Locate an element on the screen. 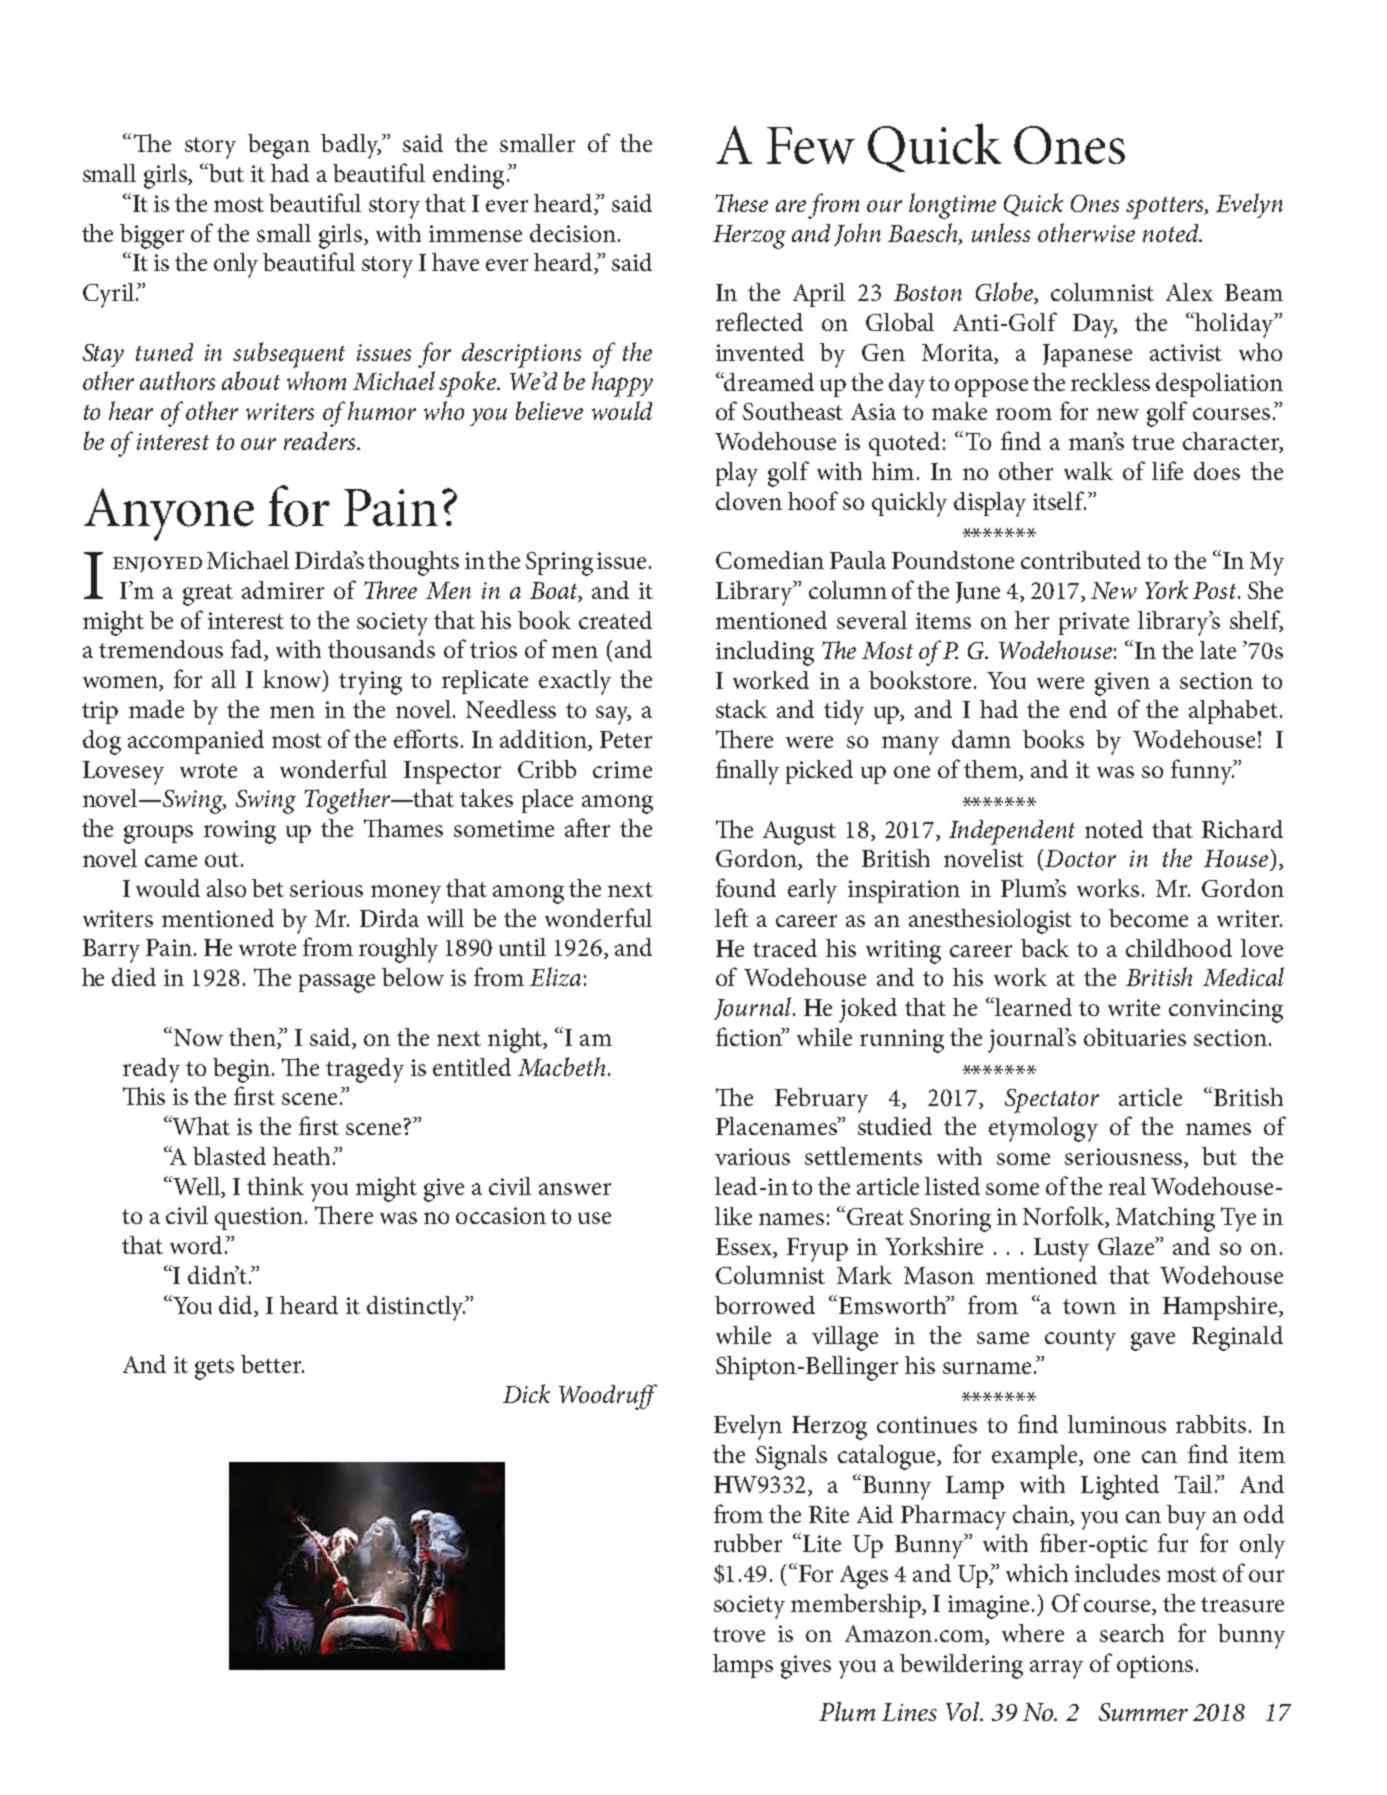  fiction is located at coordinates (750, 1036).
